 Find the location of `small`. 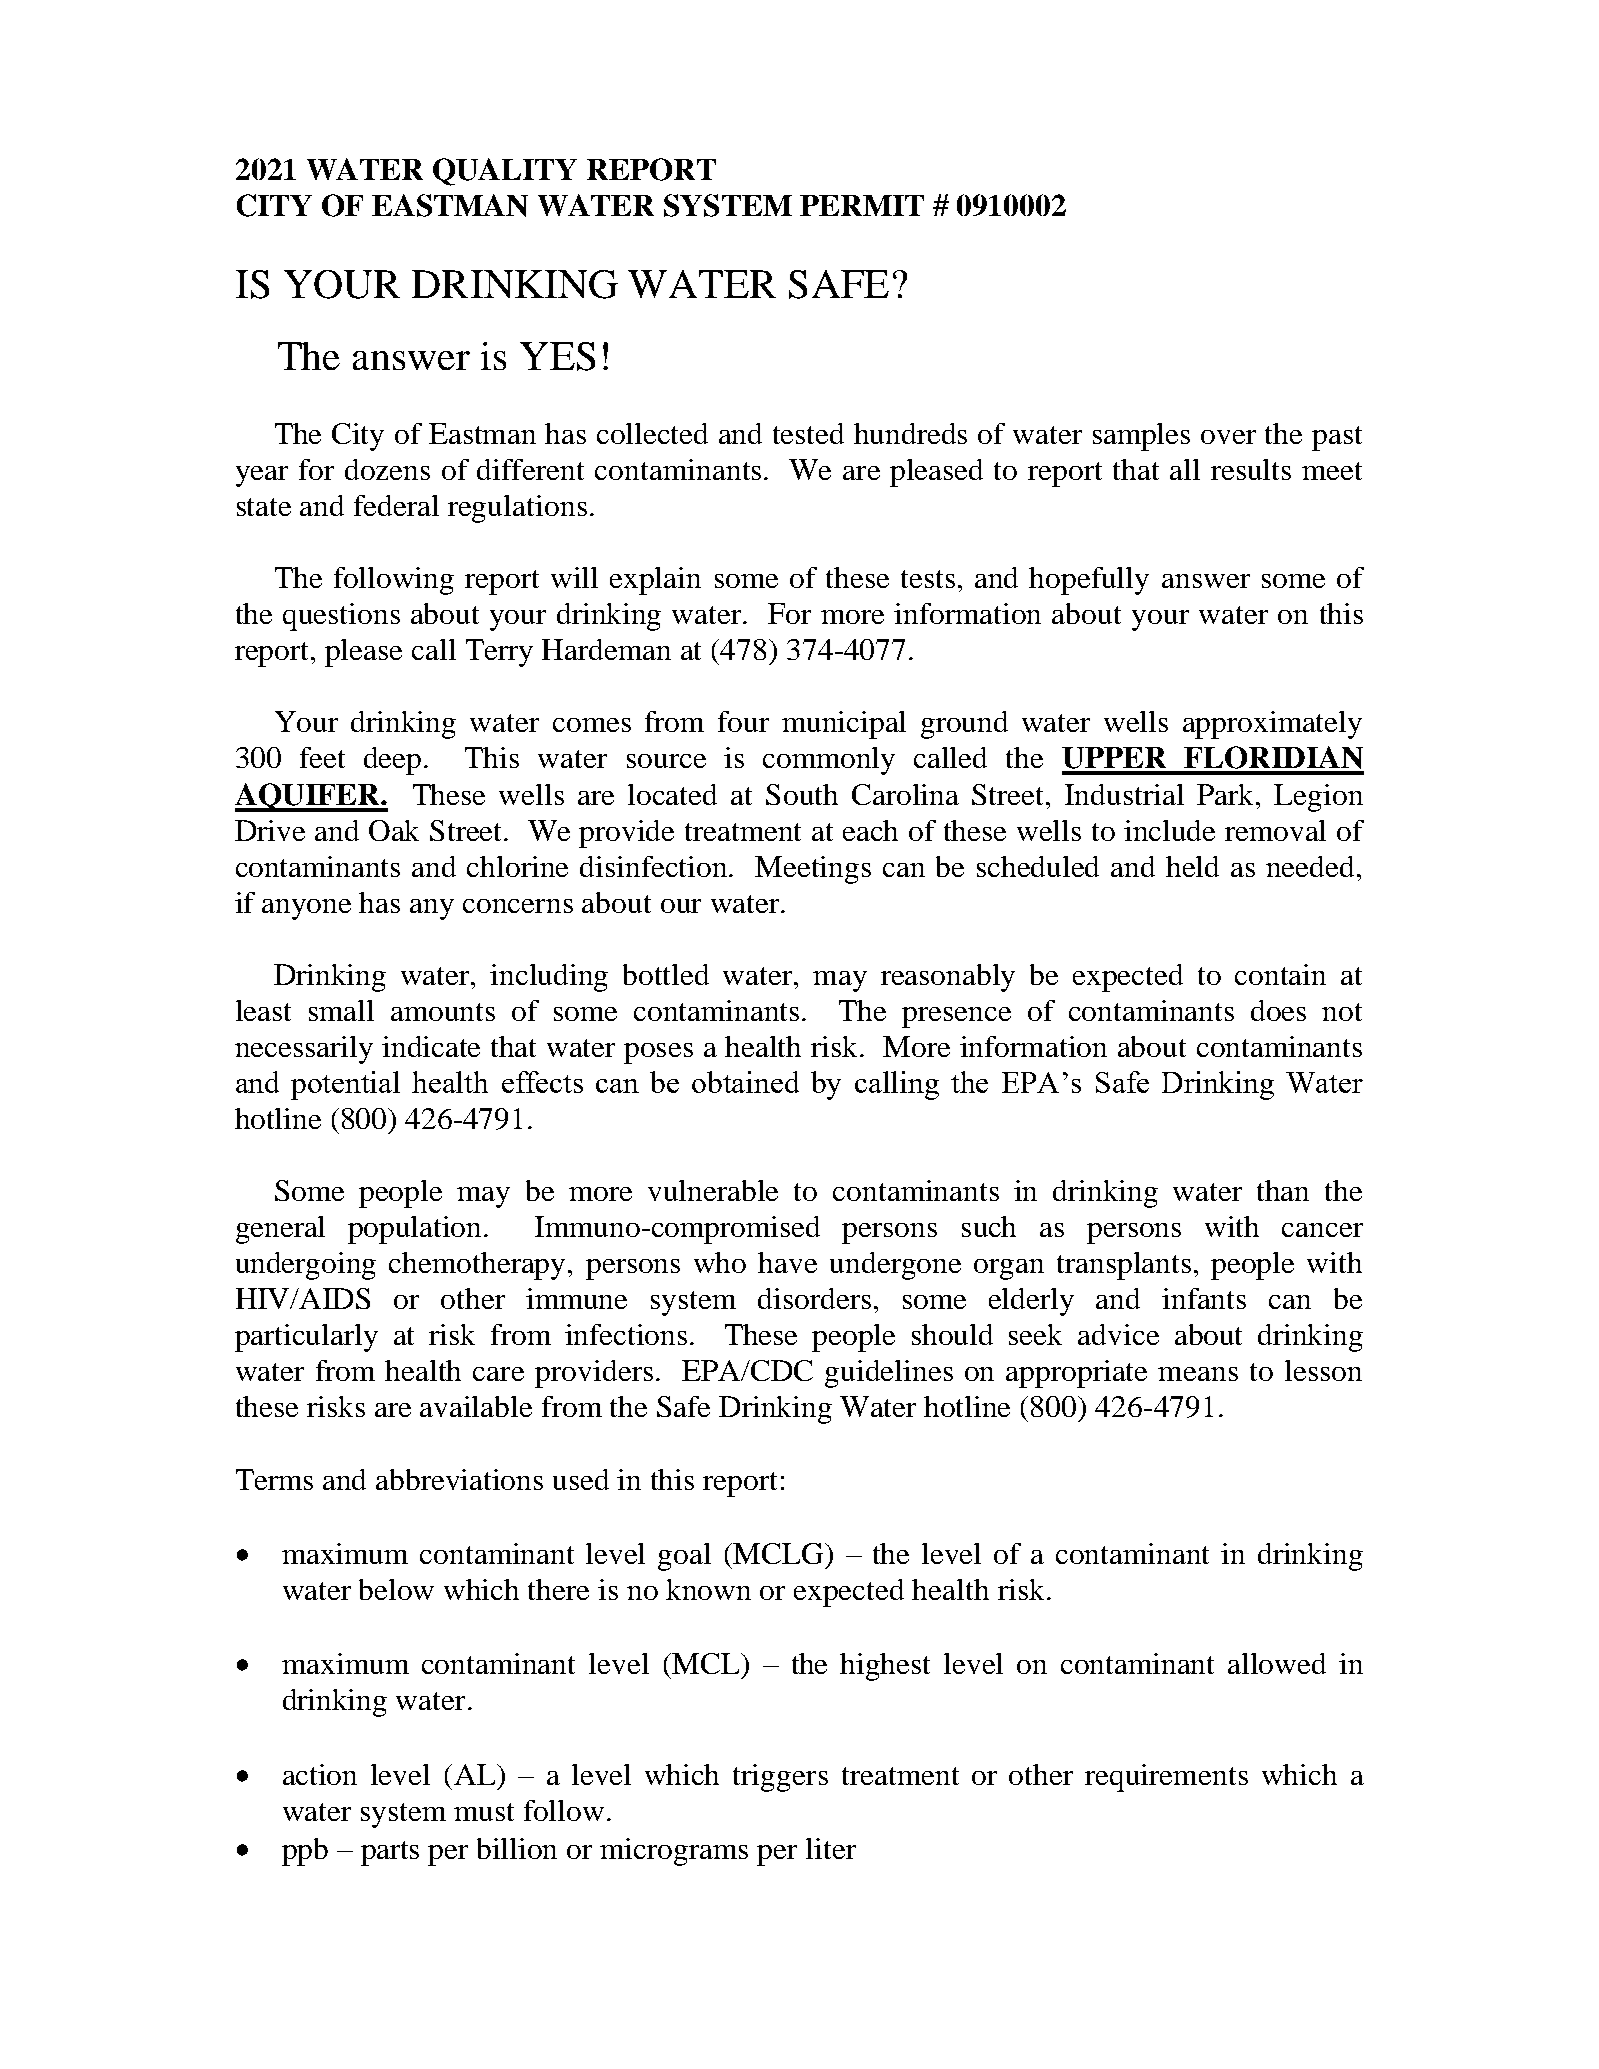

small is located at coordinates (341, 1010).
